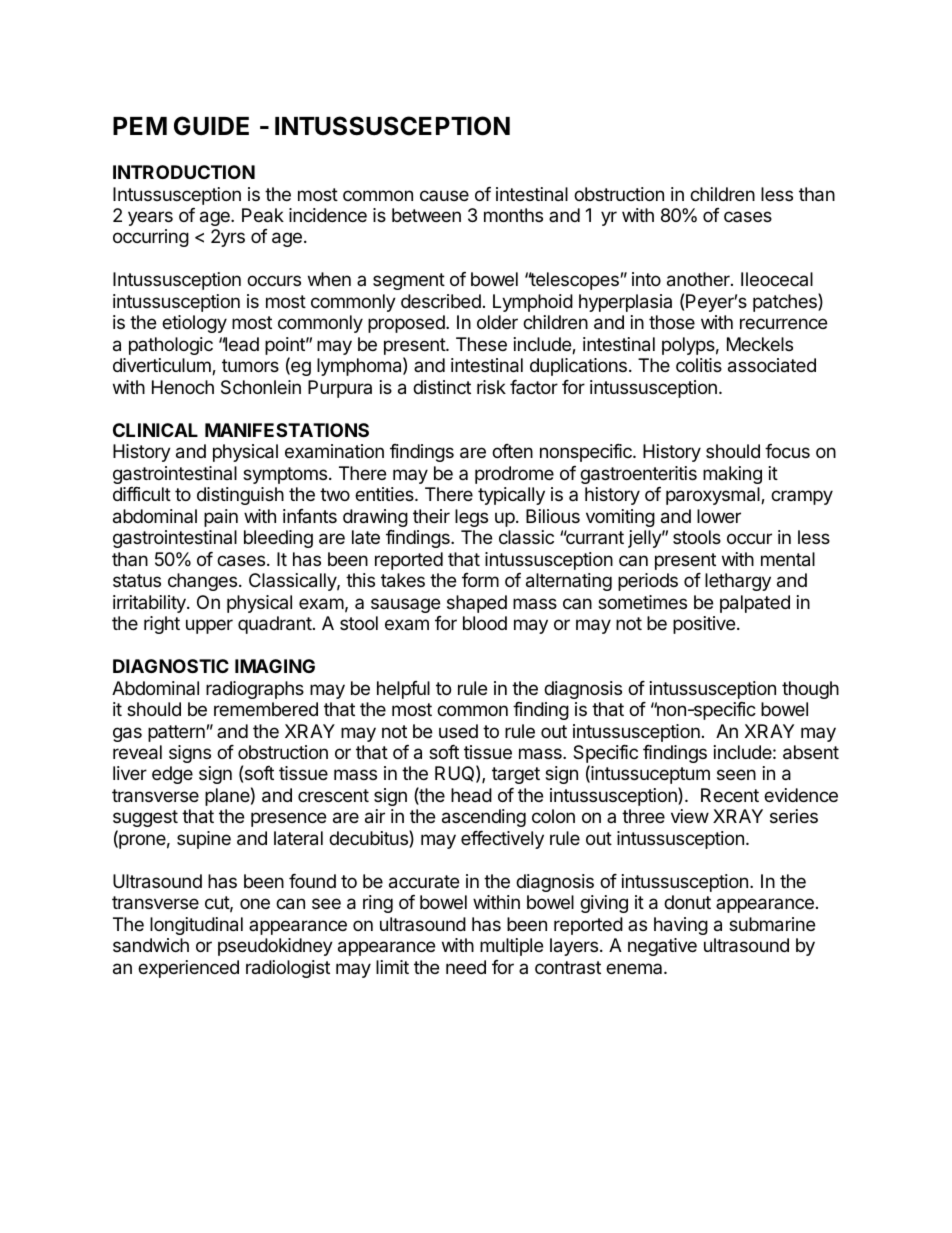 The height and width of the image is (1233, 952). Describe the element at coordinates (736, 774) in the image. I see `seen` at that location.
